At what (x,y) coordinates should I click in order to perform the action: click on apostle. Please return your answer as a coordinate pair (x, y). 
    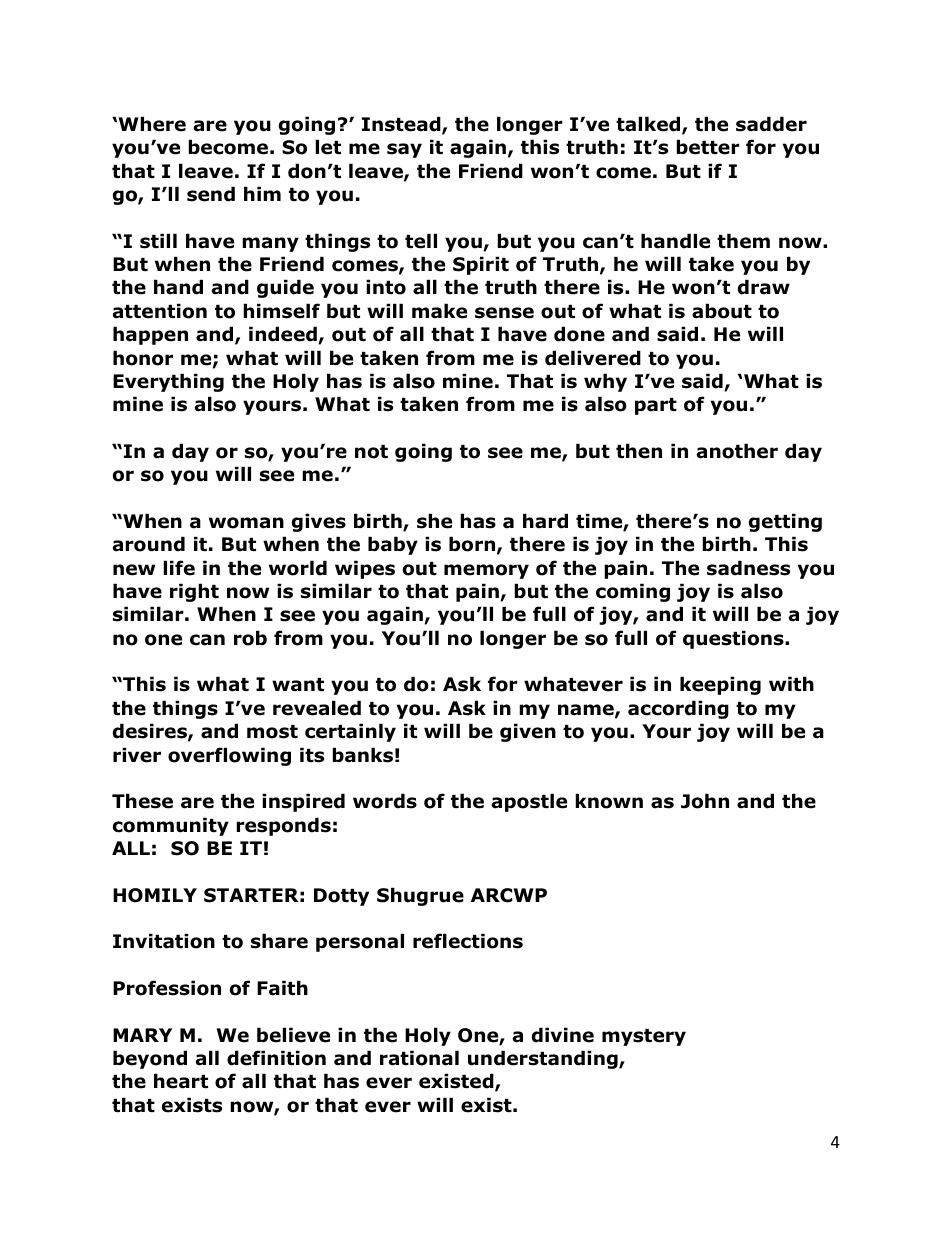
    Looking at the image, I should click on (529, 802).
